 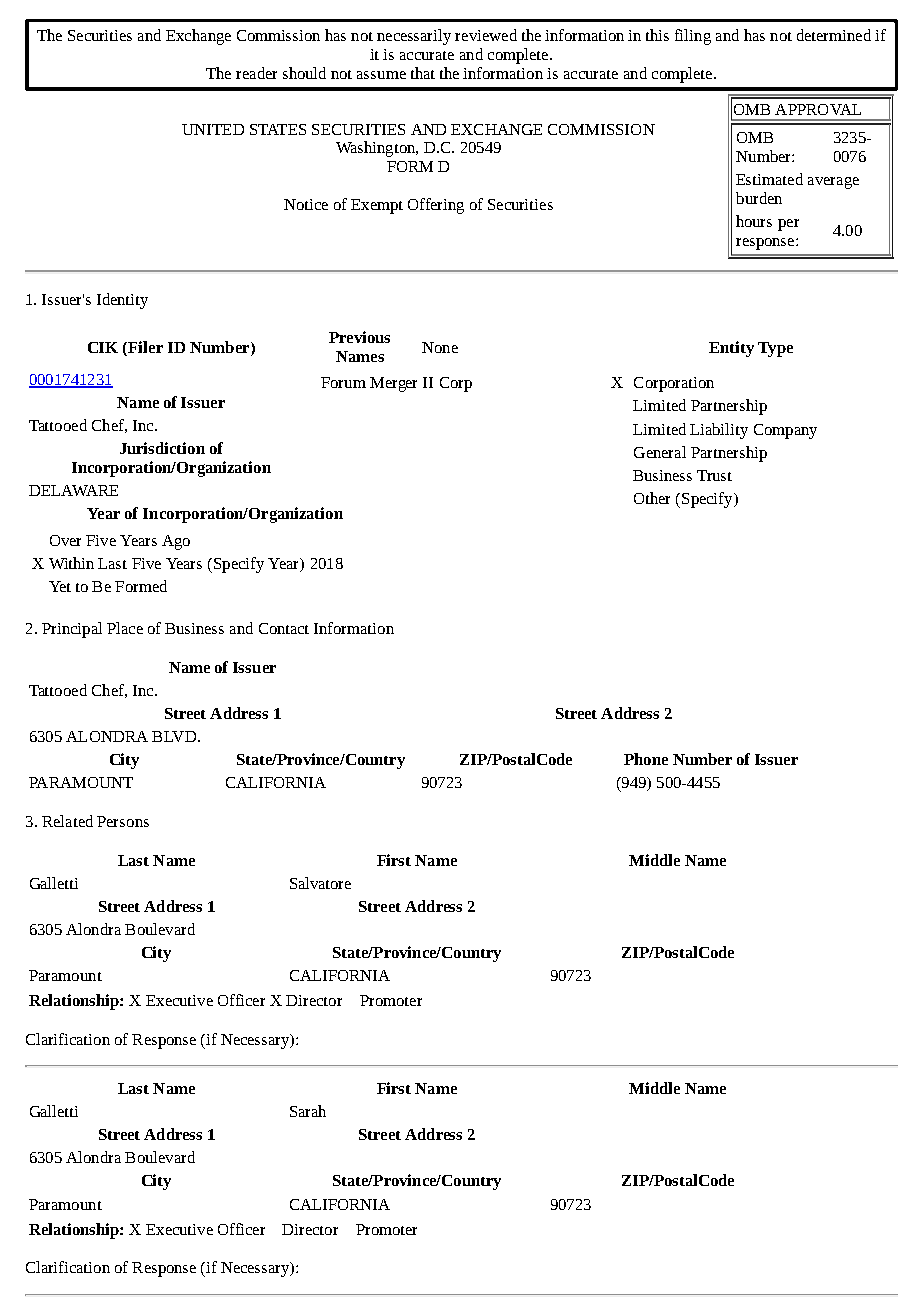 I want to click on filing, so click(x=693, y=37).
